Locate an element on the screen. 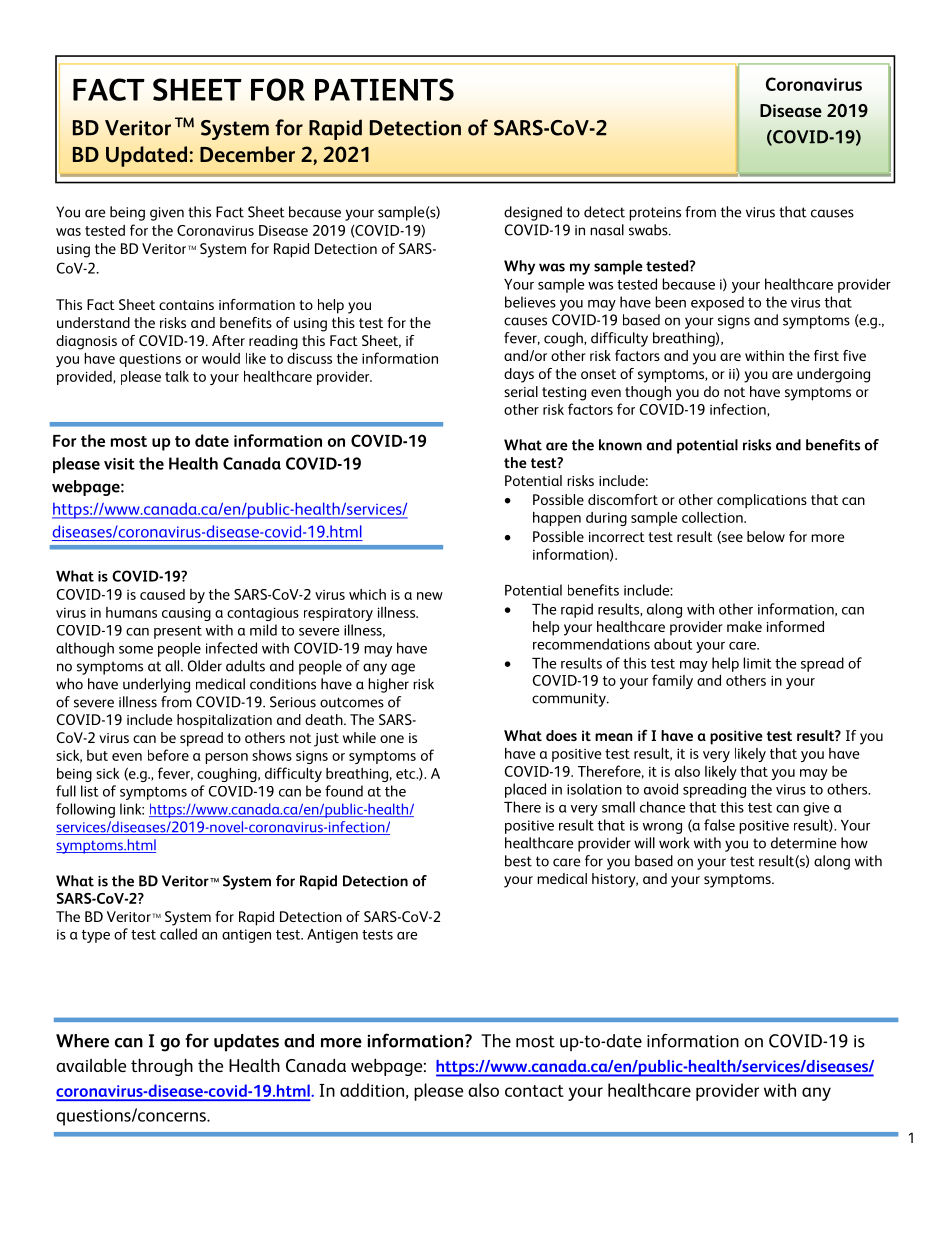 The height and width of the screenshot is (1233, 952). through is located at coordinates (162, 1067).
